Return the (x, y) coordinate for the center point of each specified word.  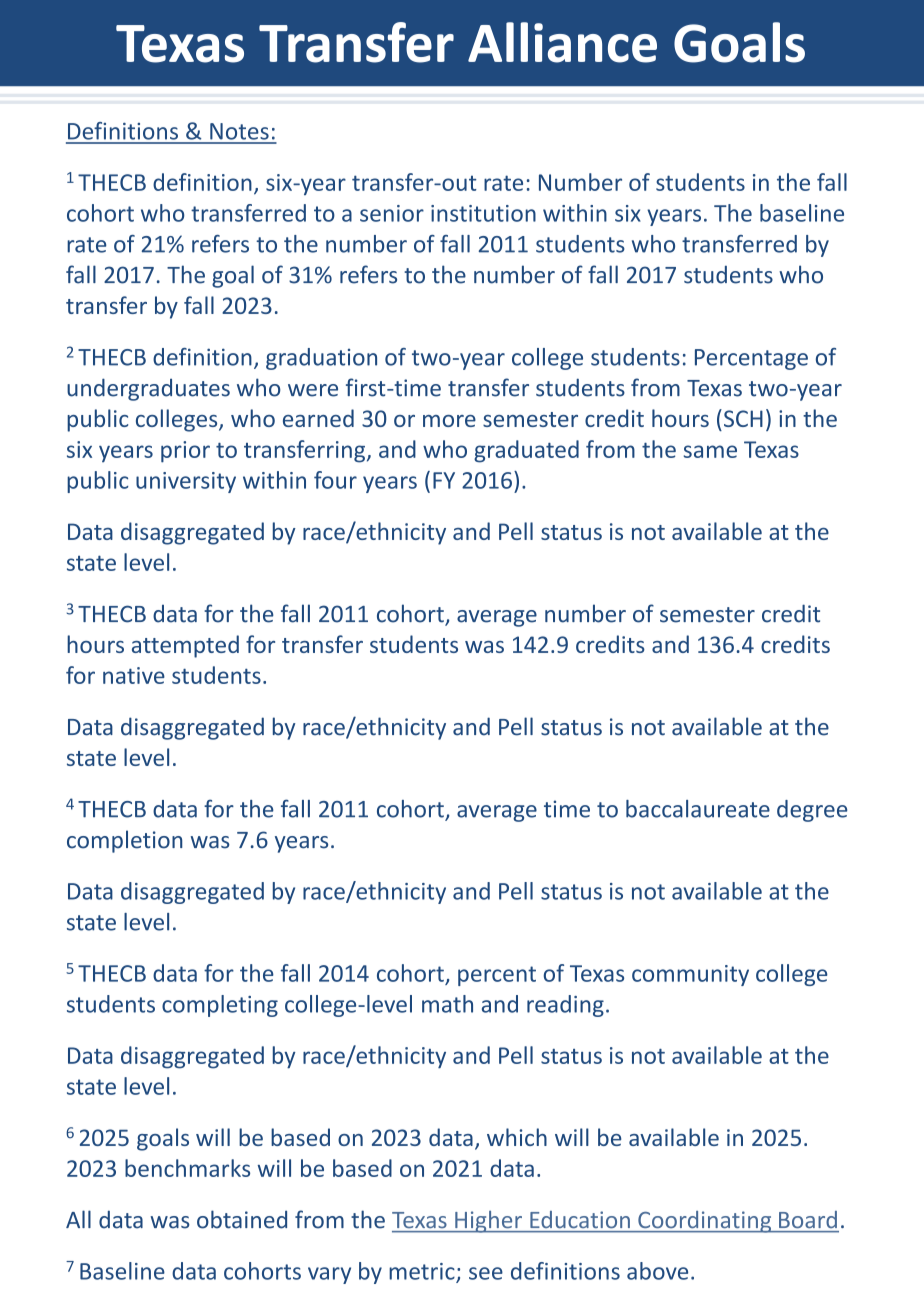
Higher (488, 1221)
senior (392, 213)
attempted (185, 646)
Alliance (562, 42)
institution (483, 213)
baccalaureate (698, 809)
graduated (526, 451)
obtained (242, 1219)
